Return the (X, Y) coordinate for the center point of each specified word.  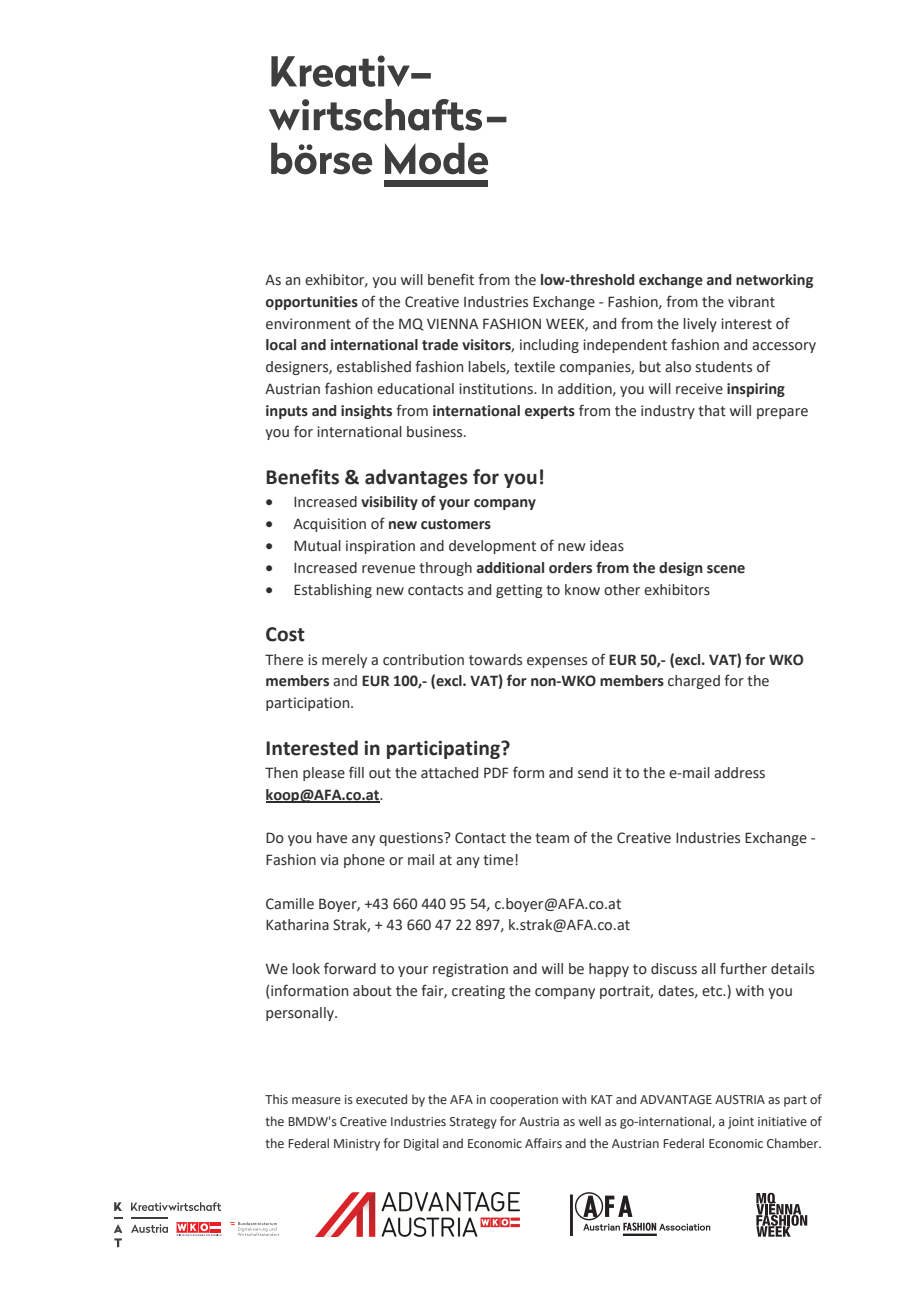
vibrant (751, 302)
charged (694, 682)
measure (316, 1100)
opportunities (312, 303)
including (549, 346)
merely (344, 661)
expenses (557, 662)
